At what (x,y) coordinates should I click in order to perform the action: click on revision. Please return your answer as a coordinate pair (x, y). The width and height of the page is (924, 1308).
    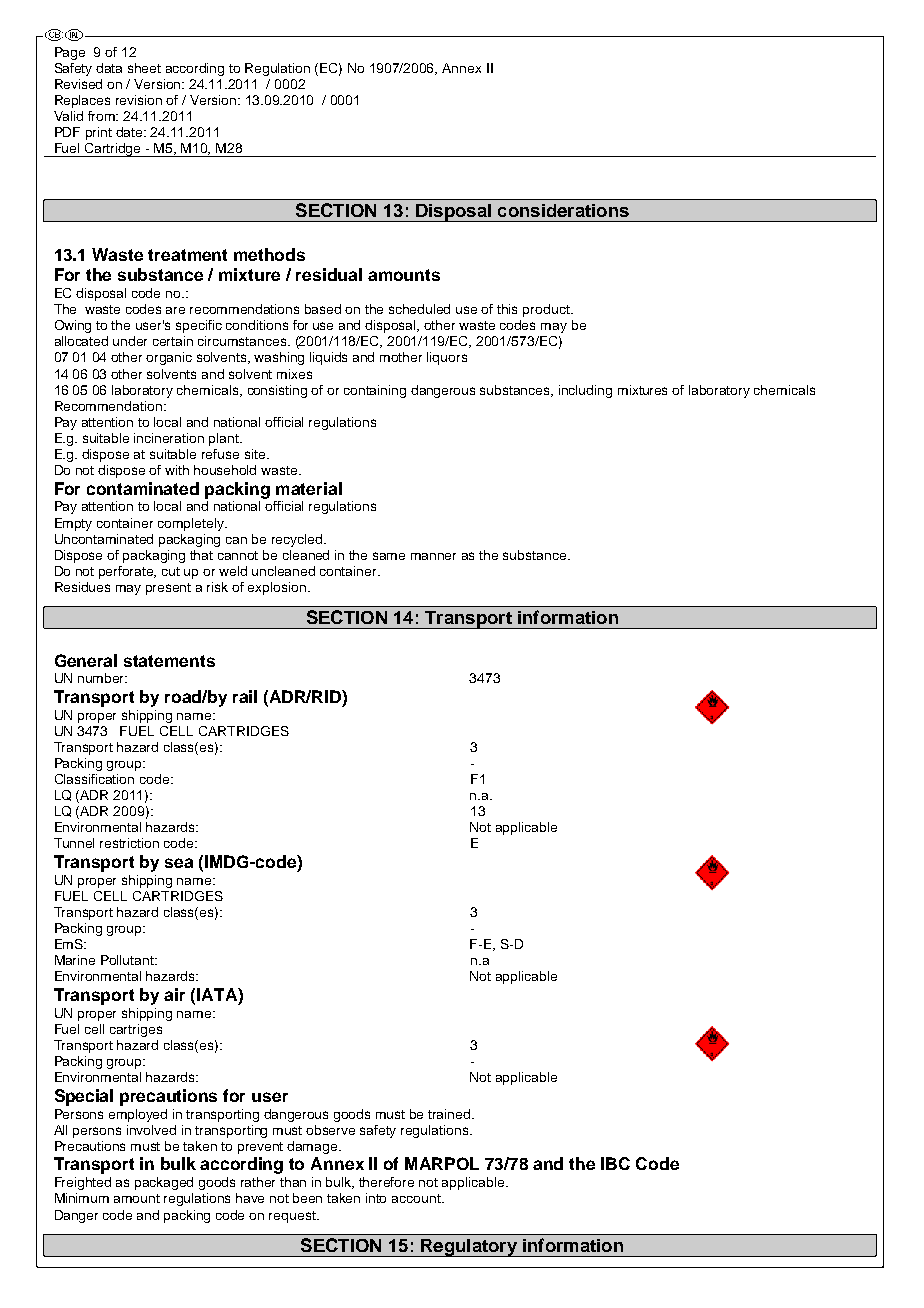
    Looking at the image, I should click on (139, 100).
